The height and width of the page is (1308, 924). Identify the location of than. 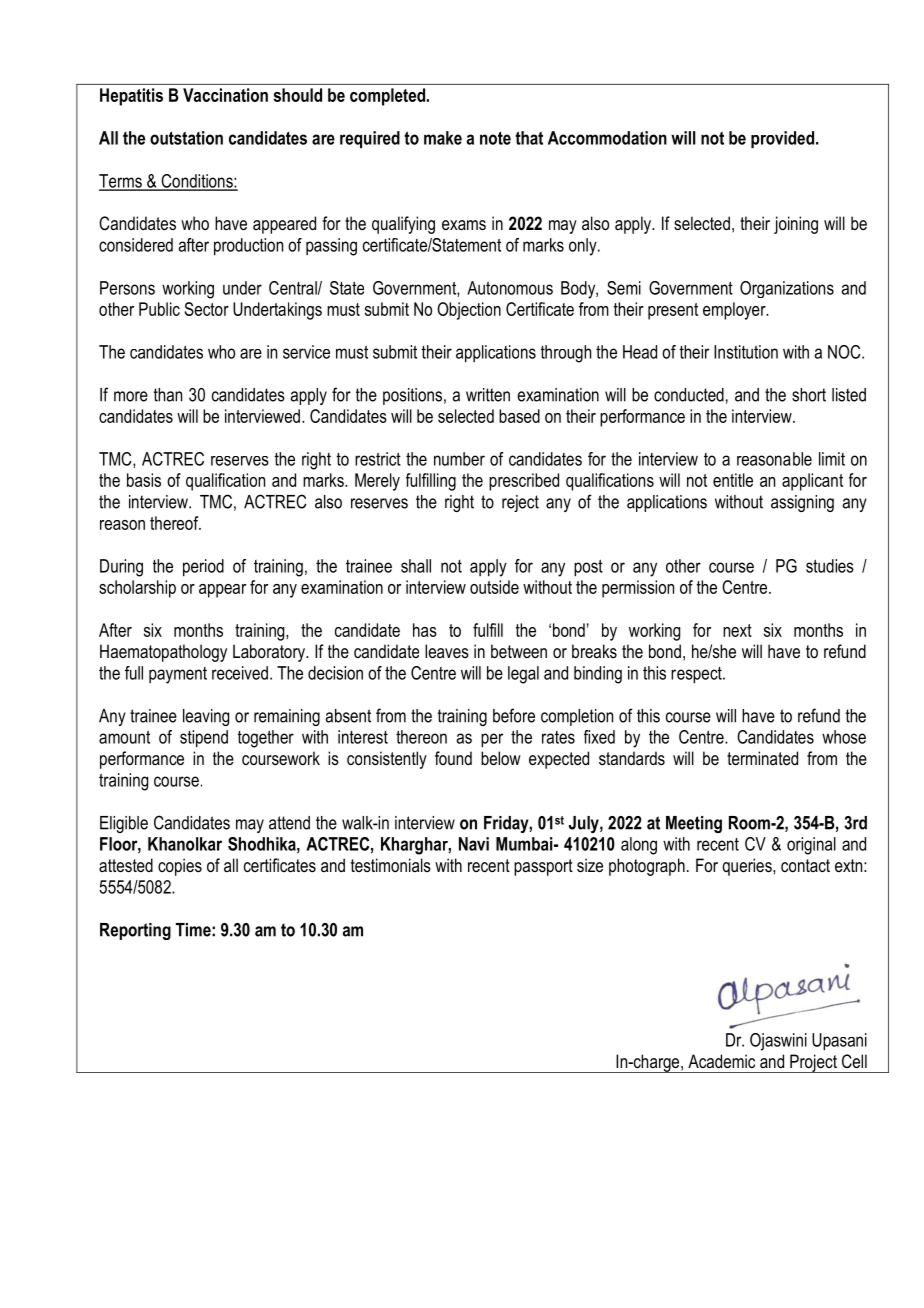
(168, 395).
